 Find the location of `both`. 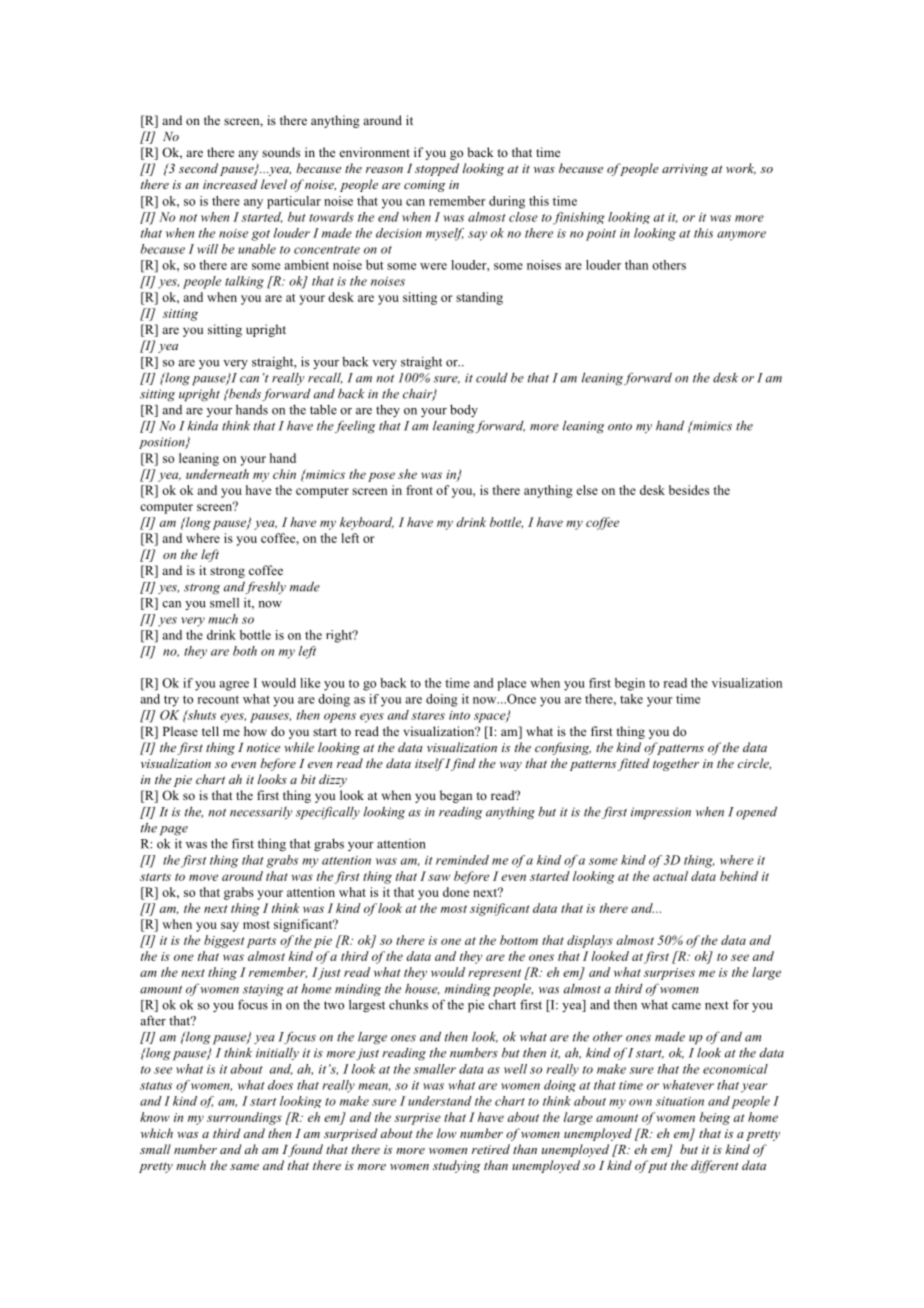

both is located at coordinates (245, 651).
